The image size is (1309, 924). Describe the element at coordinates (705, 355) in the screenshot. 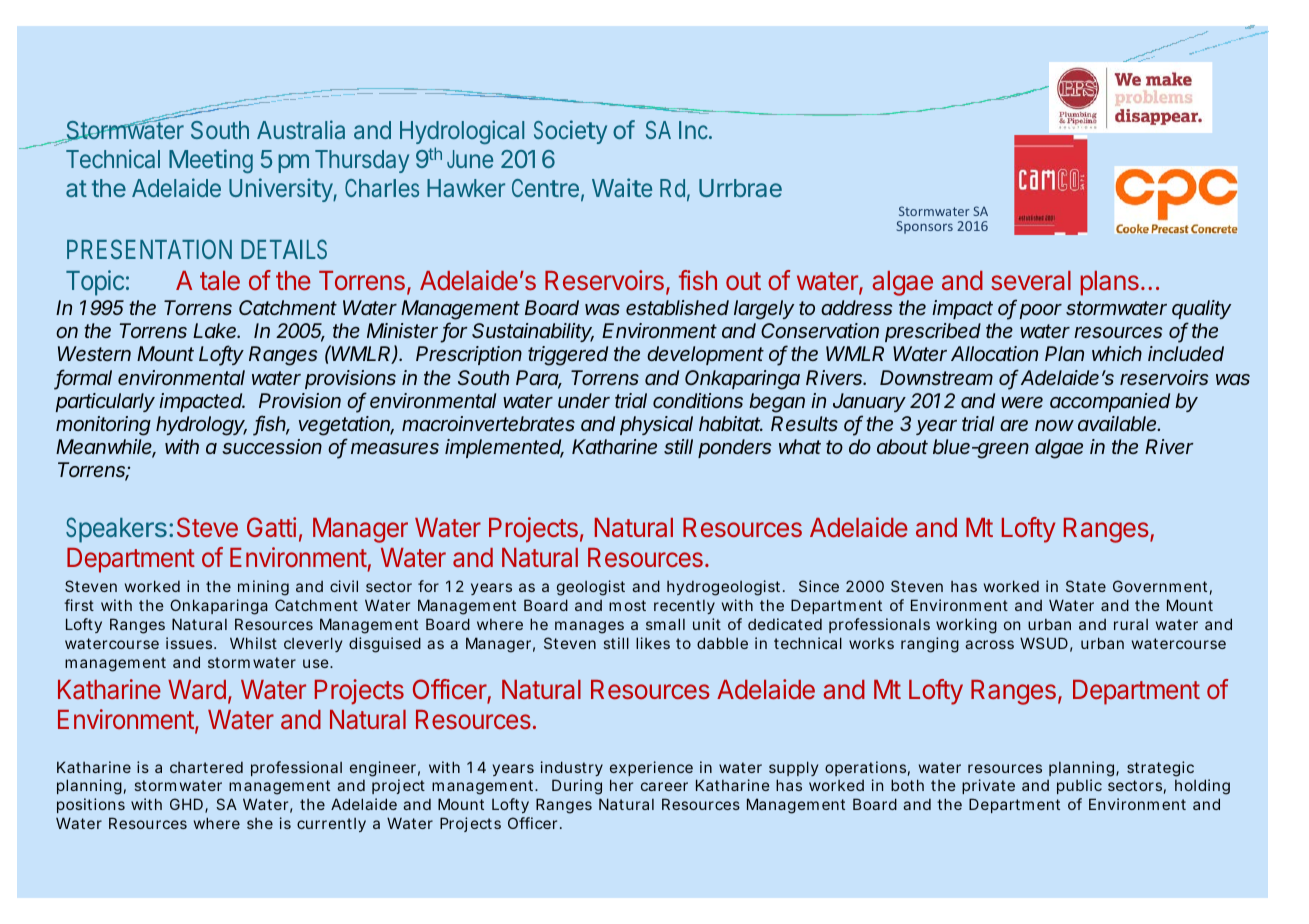

I see `development` at that location.
